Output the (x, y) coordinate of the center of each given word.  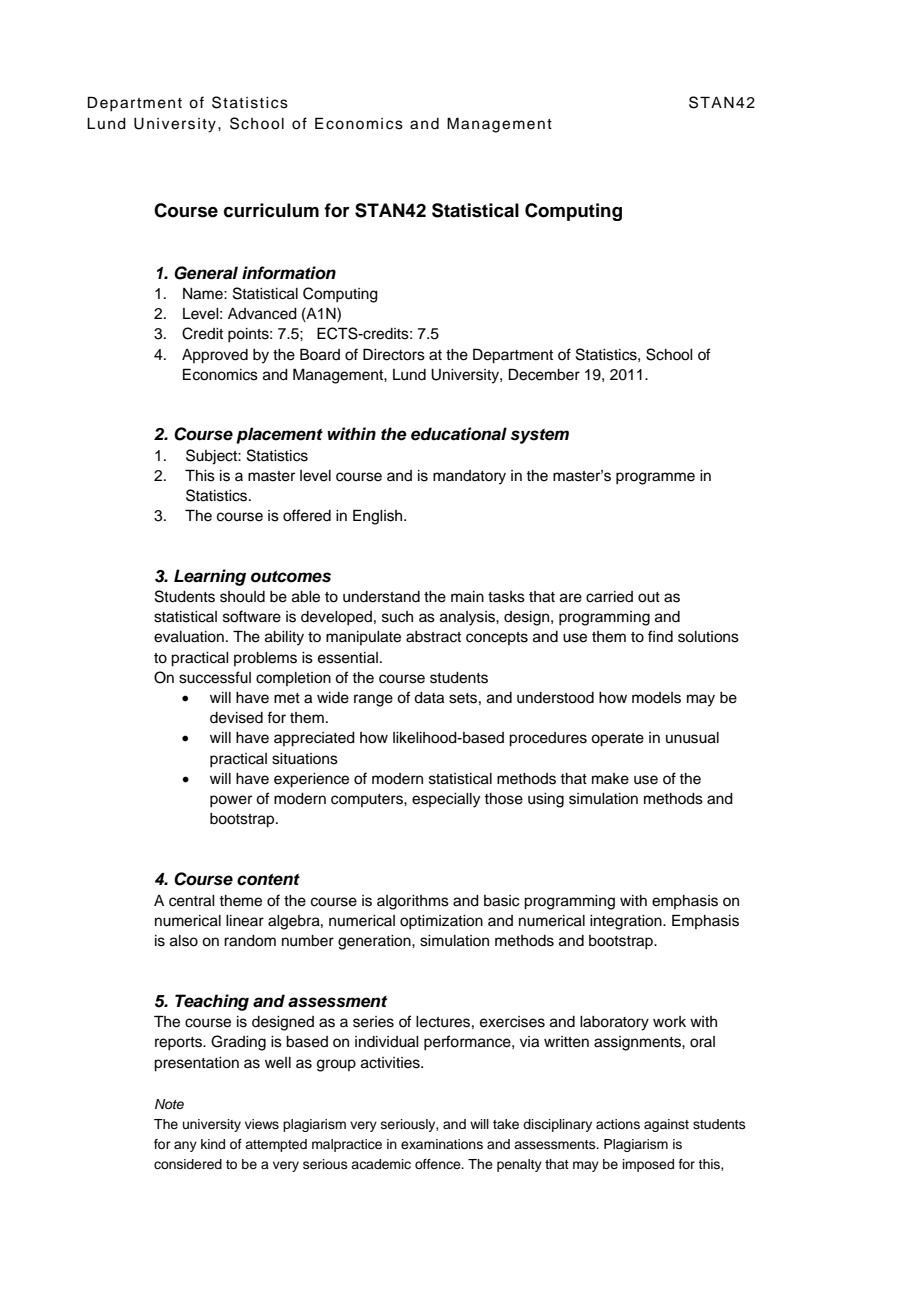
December (544, 374)
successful (215, 677)
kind (213, 1144)
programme (655, 478)
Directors (394, 354)
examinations (442, 1144)
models (656, 698)
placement (279, 435)
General (206, 273)
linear (245, 921)
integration (627, 922)
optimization (441, 922)
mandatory (469, 477)
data (429, 698)
